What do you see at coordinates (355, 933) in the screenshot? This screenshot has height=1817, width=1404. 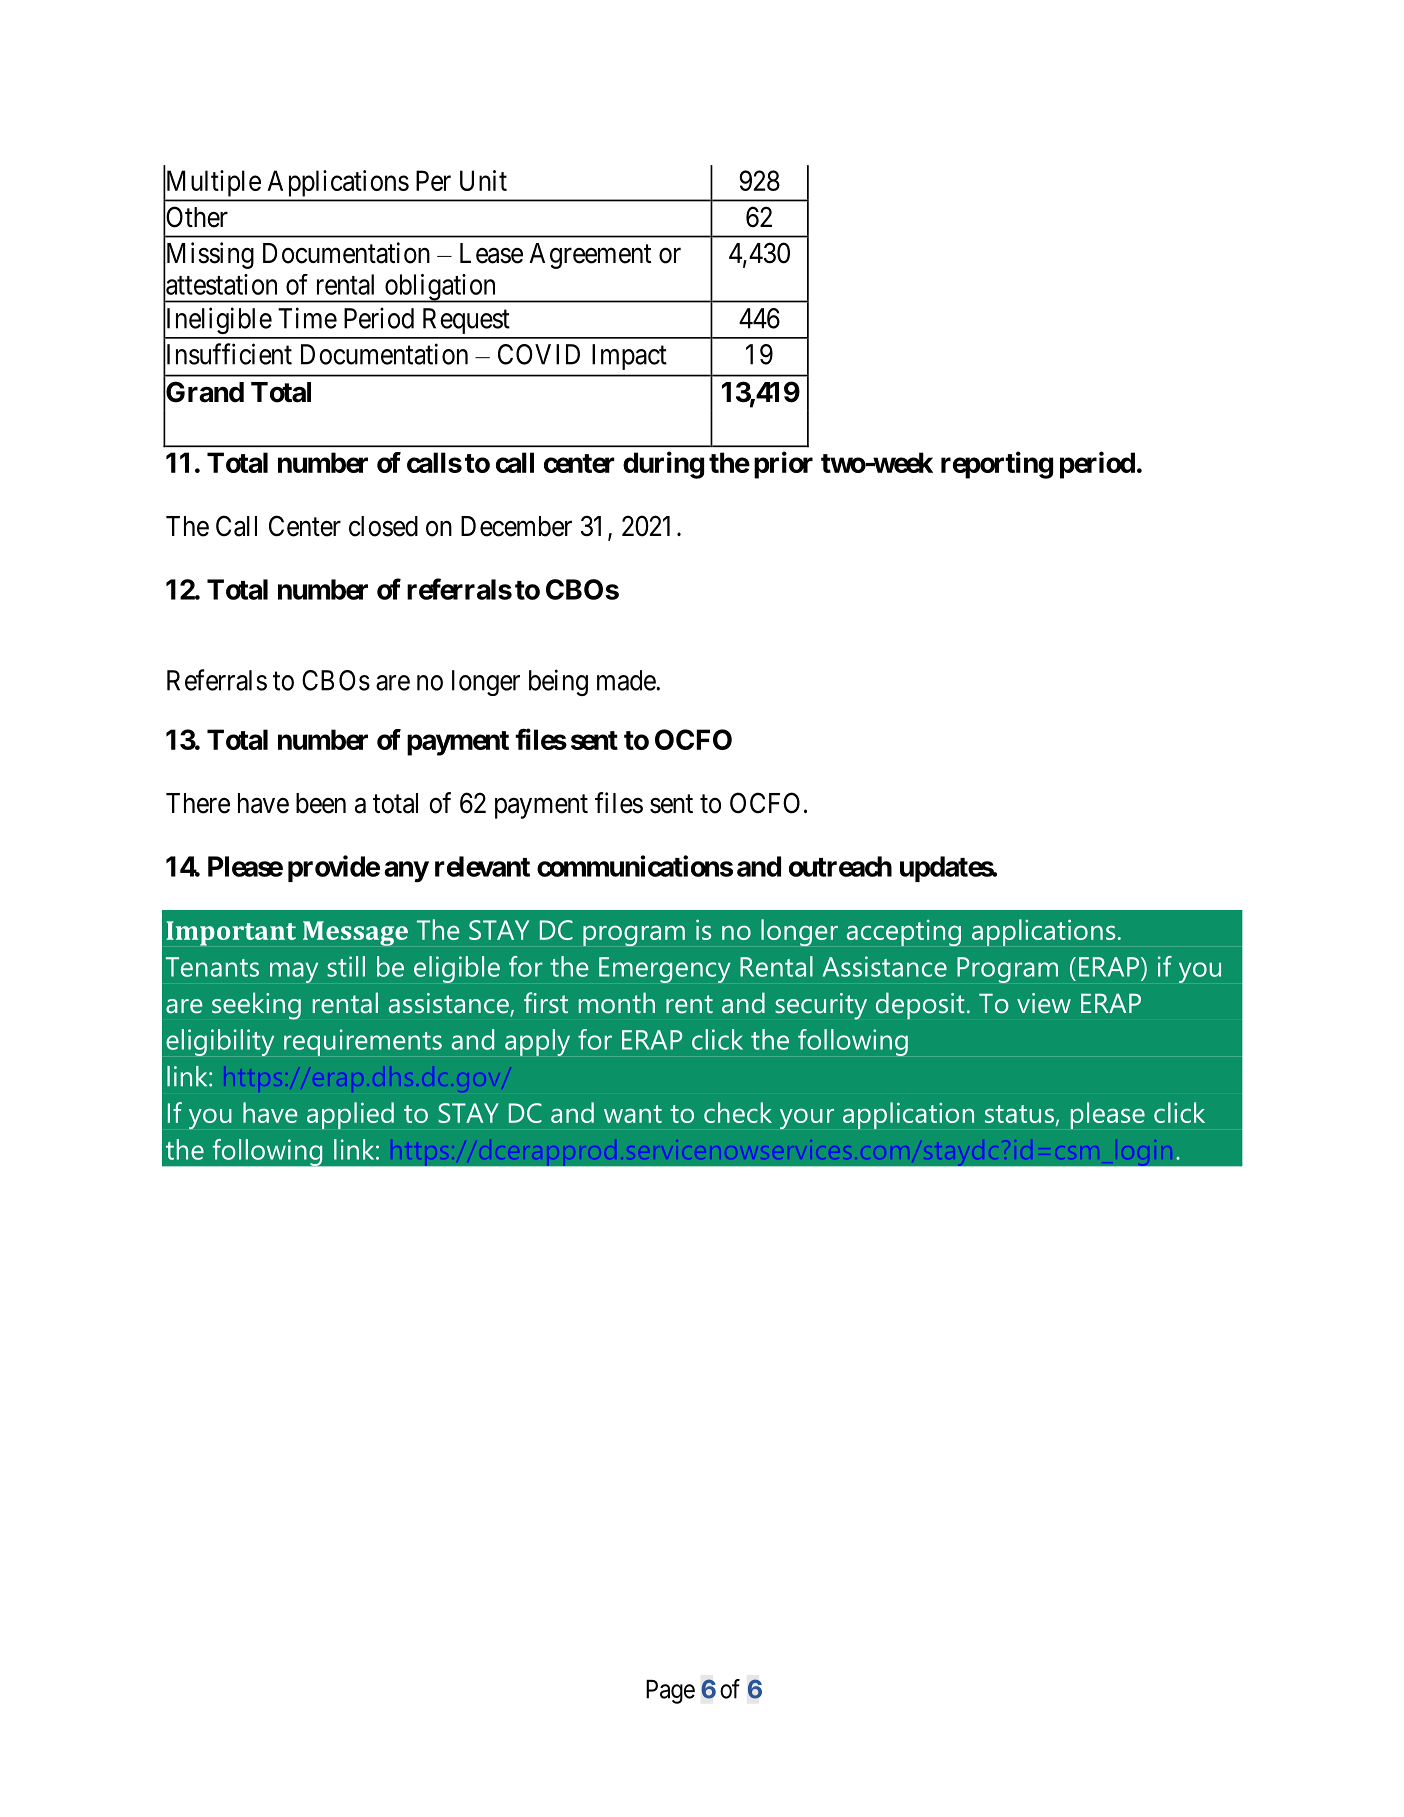 I see `Message` at bounding box center [355, 933].
